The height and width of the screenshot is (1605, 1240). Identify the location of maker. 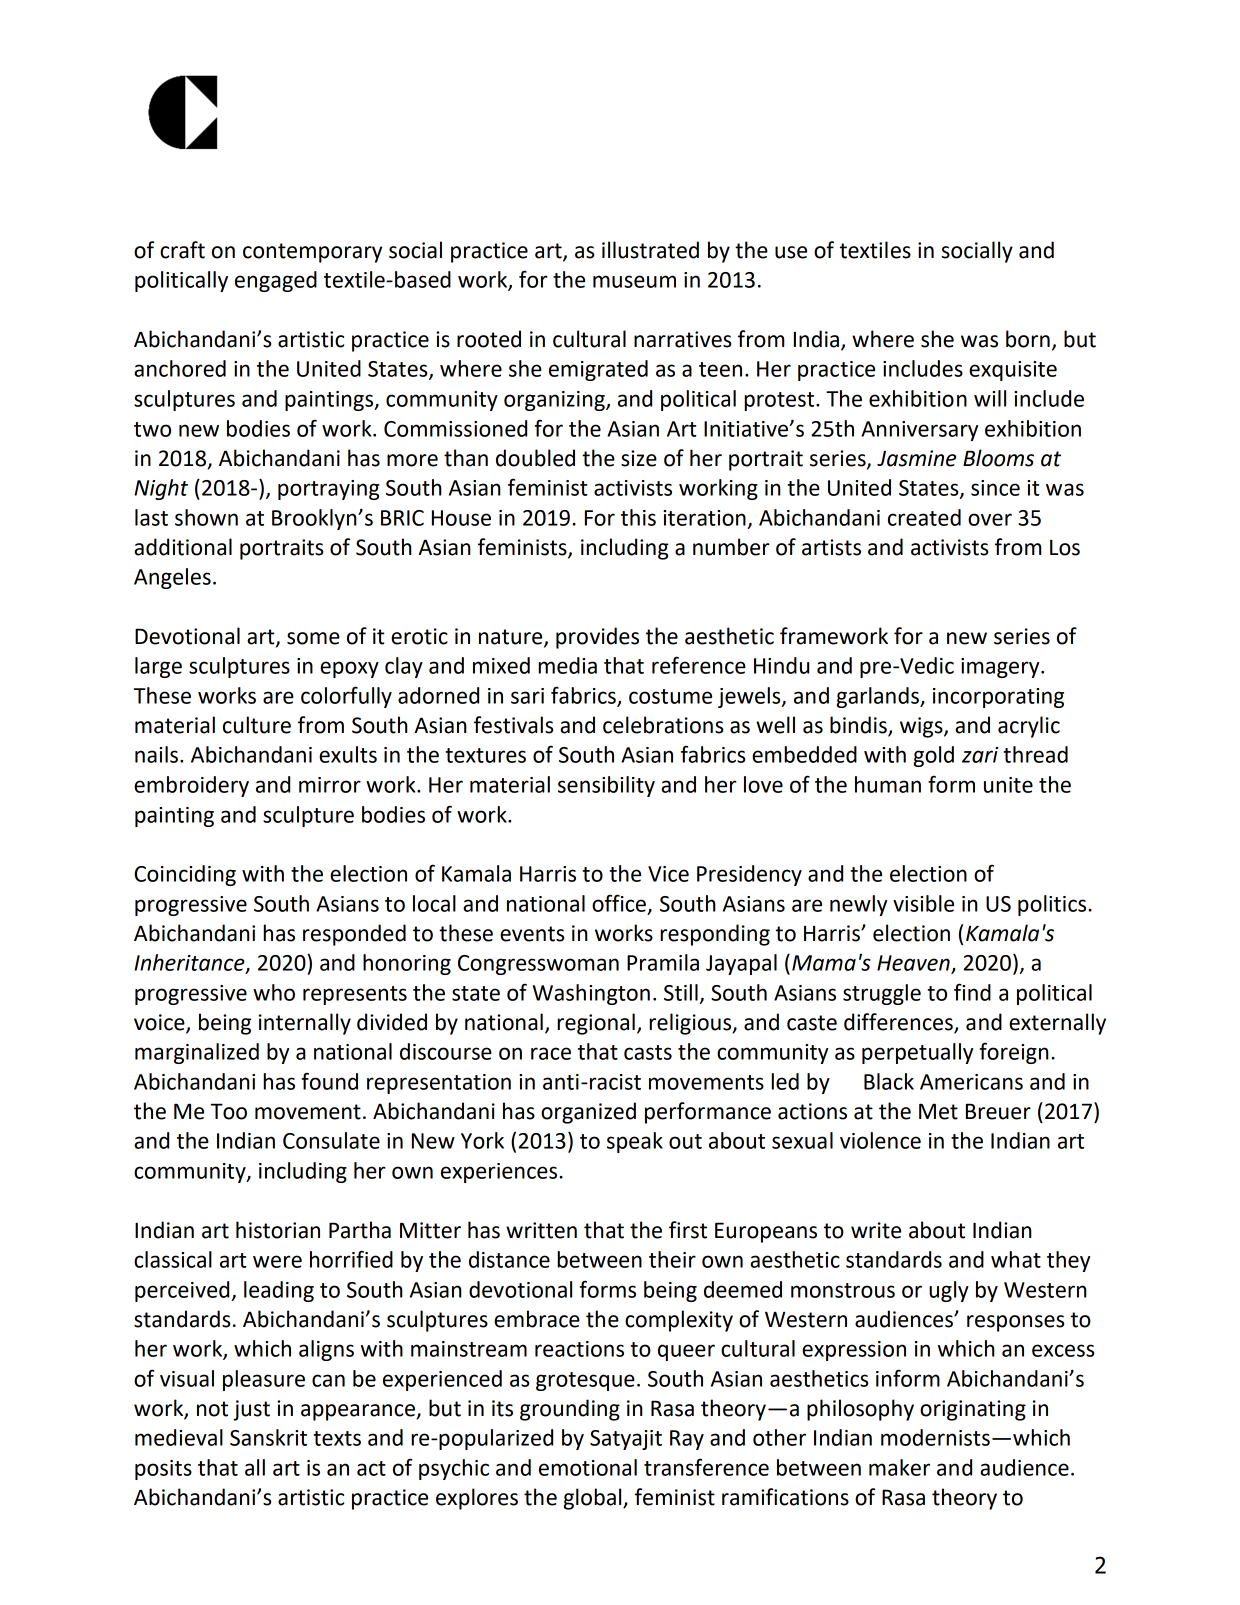
(899, 1467).
